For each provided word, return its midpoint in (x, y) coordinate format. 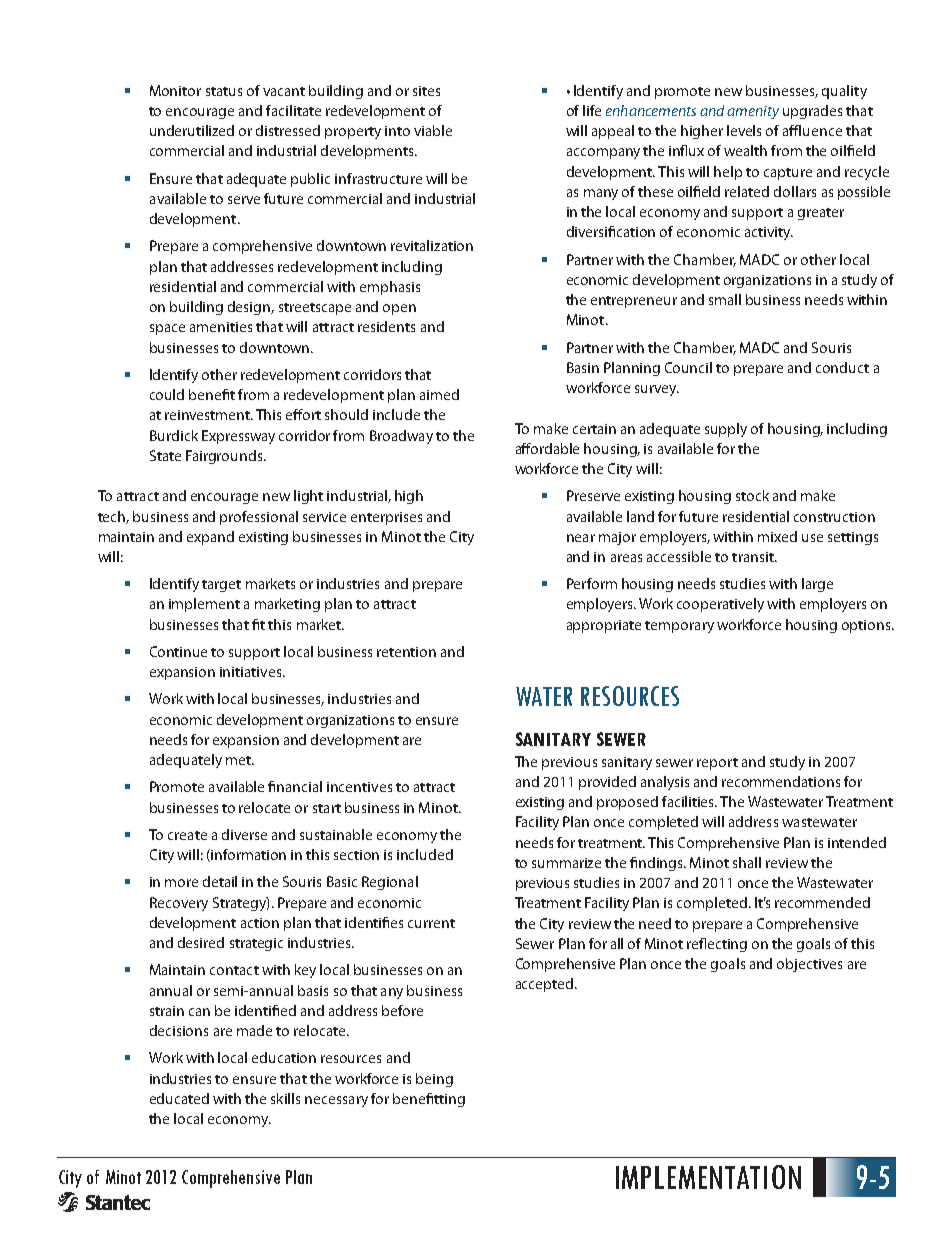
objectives (809, 965)
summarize (566, 863)
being (434, 1080)
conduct (842, 367)
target (221, 586)
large (817, 585)
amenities (221, 327)
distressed (288, 130)
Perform (592, 583)
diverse (244, 834)
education (284, 1057)
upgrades (812, 112)
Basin (583, 367)
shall (747, 862)
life (592, 110)
